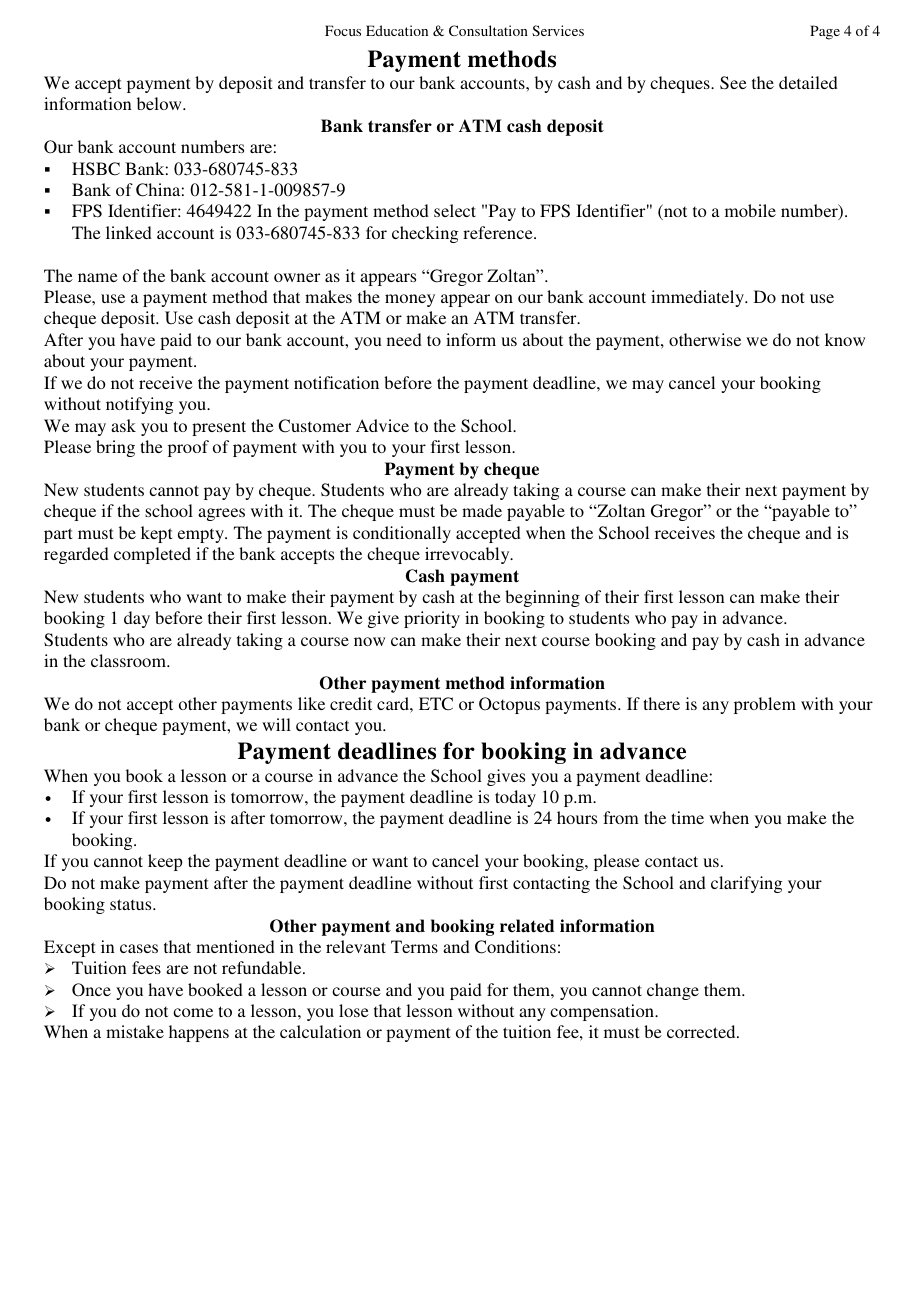 This screenshot has width=924, height=1308. Describe the element at coordinates (542, 598) in the screenshot. I see `beginning` at that location.
